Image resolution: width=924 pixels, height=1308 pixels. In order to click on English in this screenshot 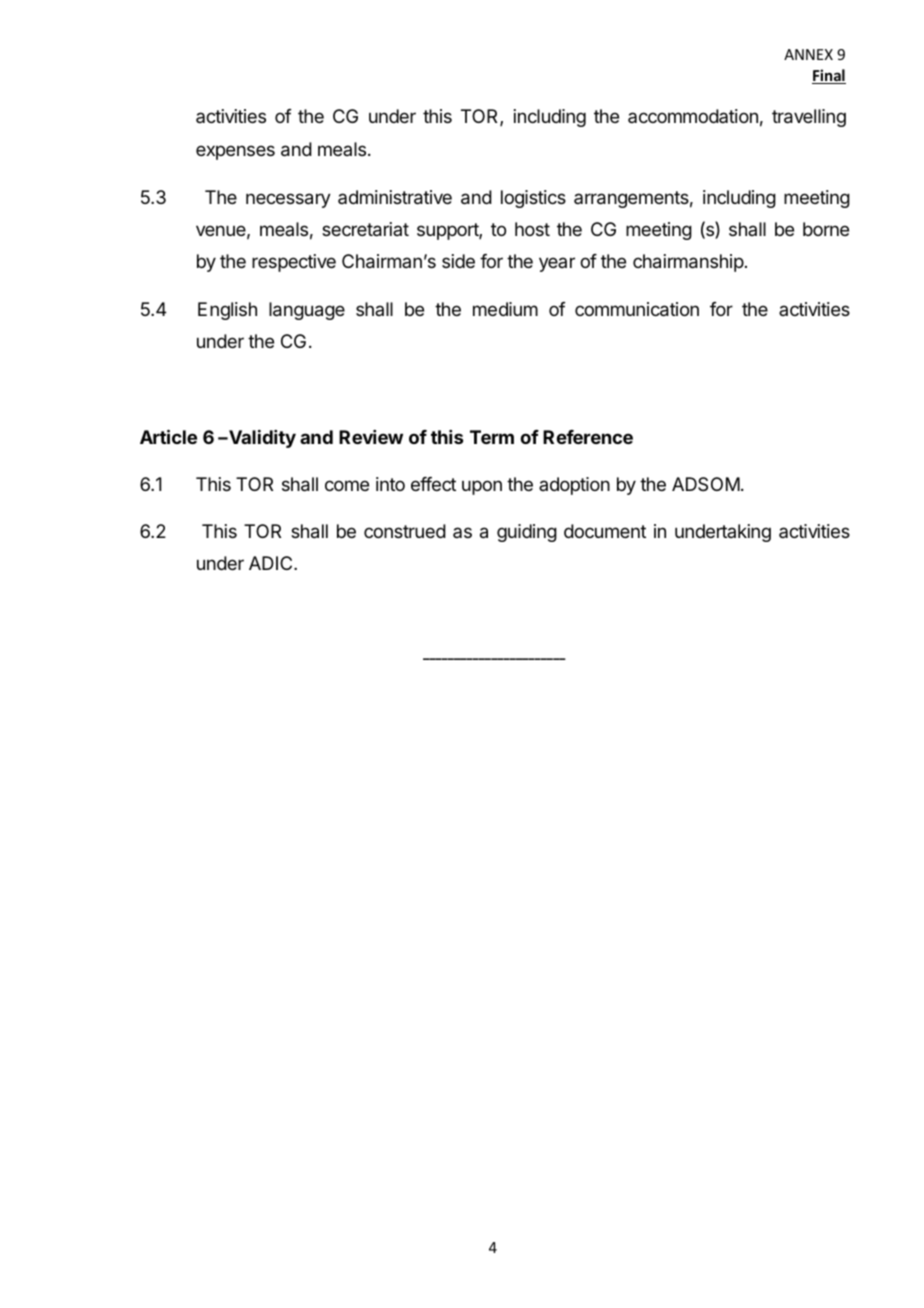, I will do `click(227, 311)`.
